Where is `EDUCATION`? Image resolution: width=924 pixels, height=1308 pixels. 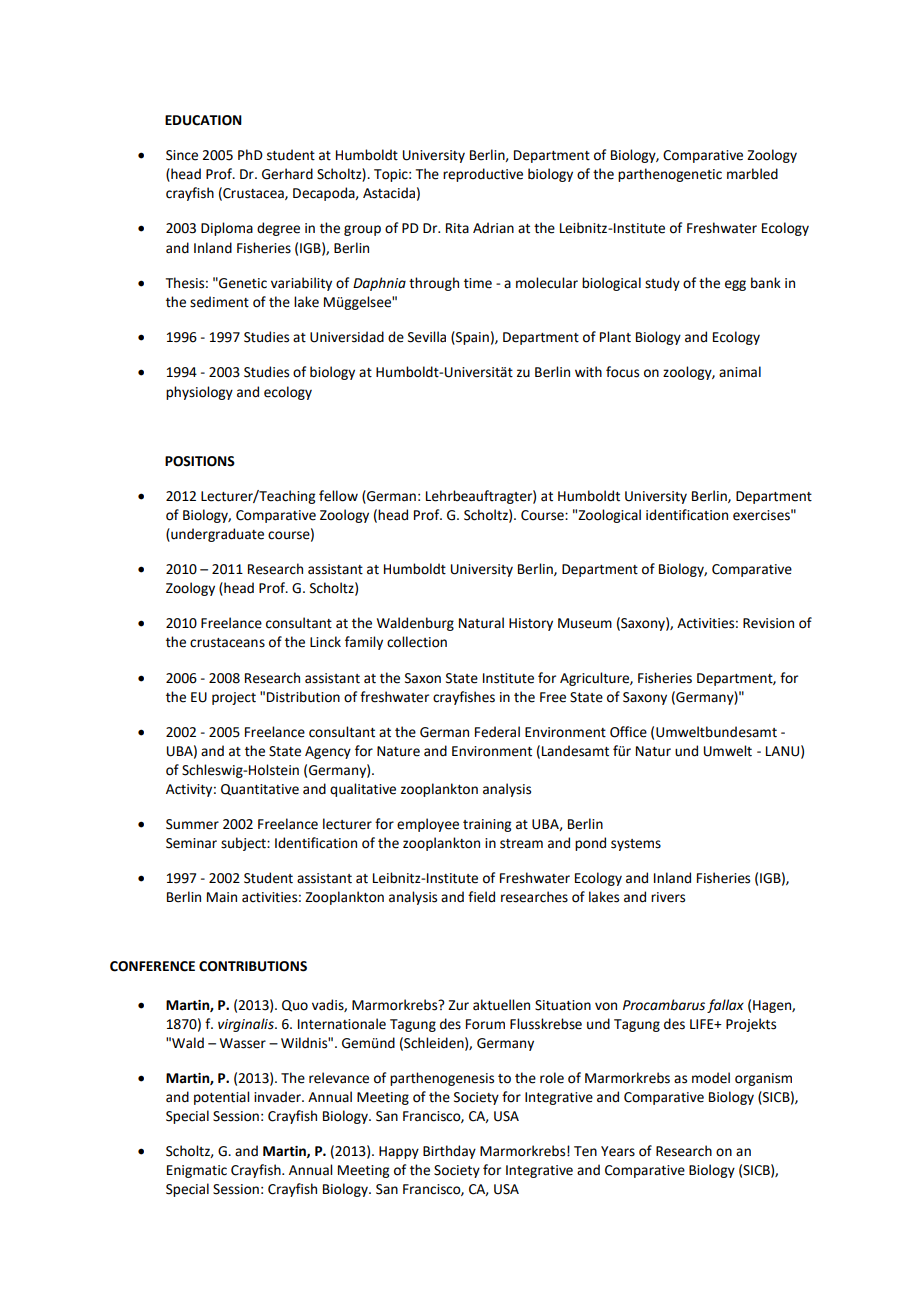 EDUCATION is located at coordinates (203, 120).
